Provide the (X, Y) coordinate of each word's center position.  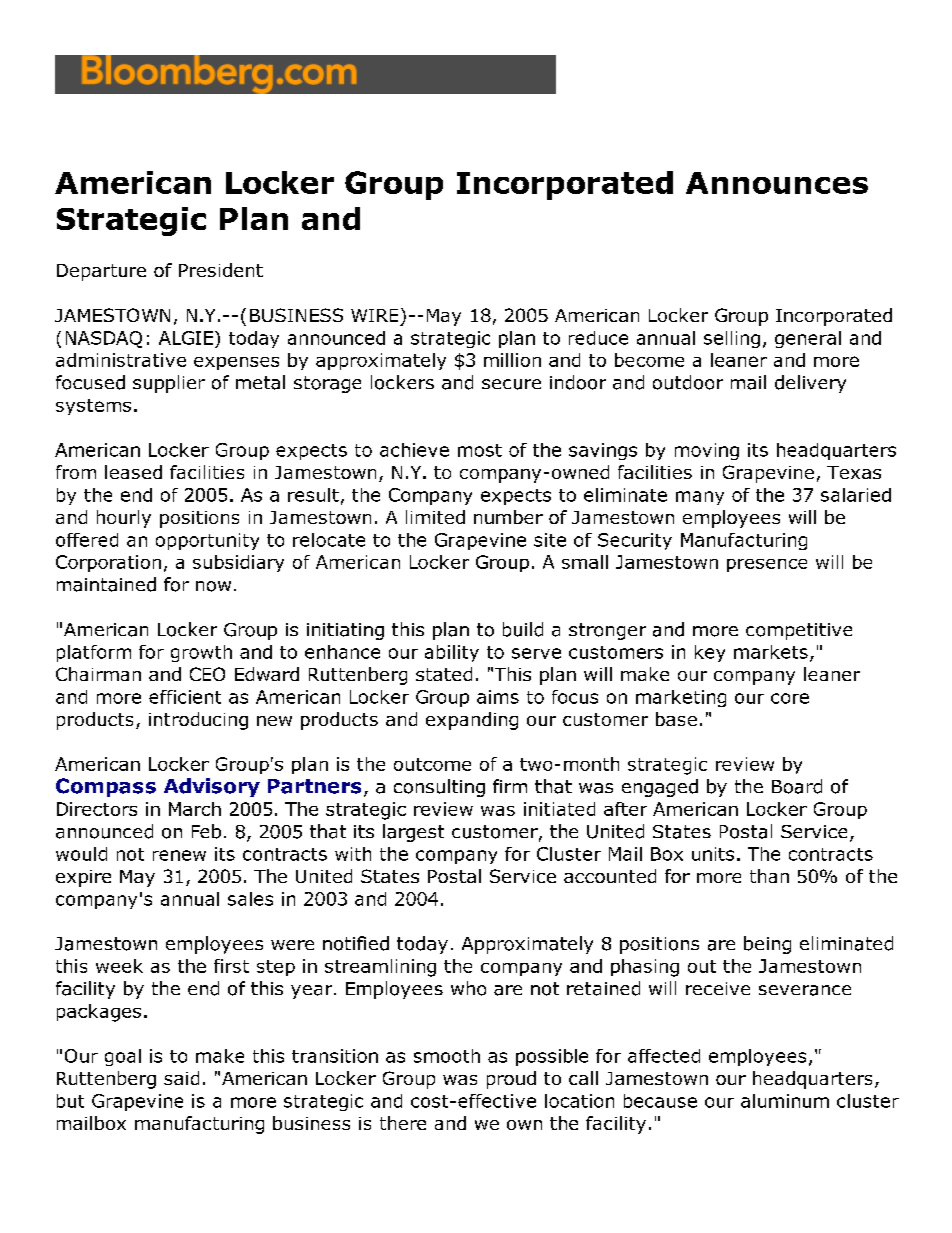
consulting (439, 788)
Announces (777, 183)
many (700, 498)
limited (435, 517)
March (195, 809)
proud (511, 1080)
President (221, 270)
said (181, 1078)
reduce (598, 338)
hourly (124, 519)
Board (797, 786)
